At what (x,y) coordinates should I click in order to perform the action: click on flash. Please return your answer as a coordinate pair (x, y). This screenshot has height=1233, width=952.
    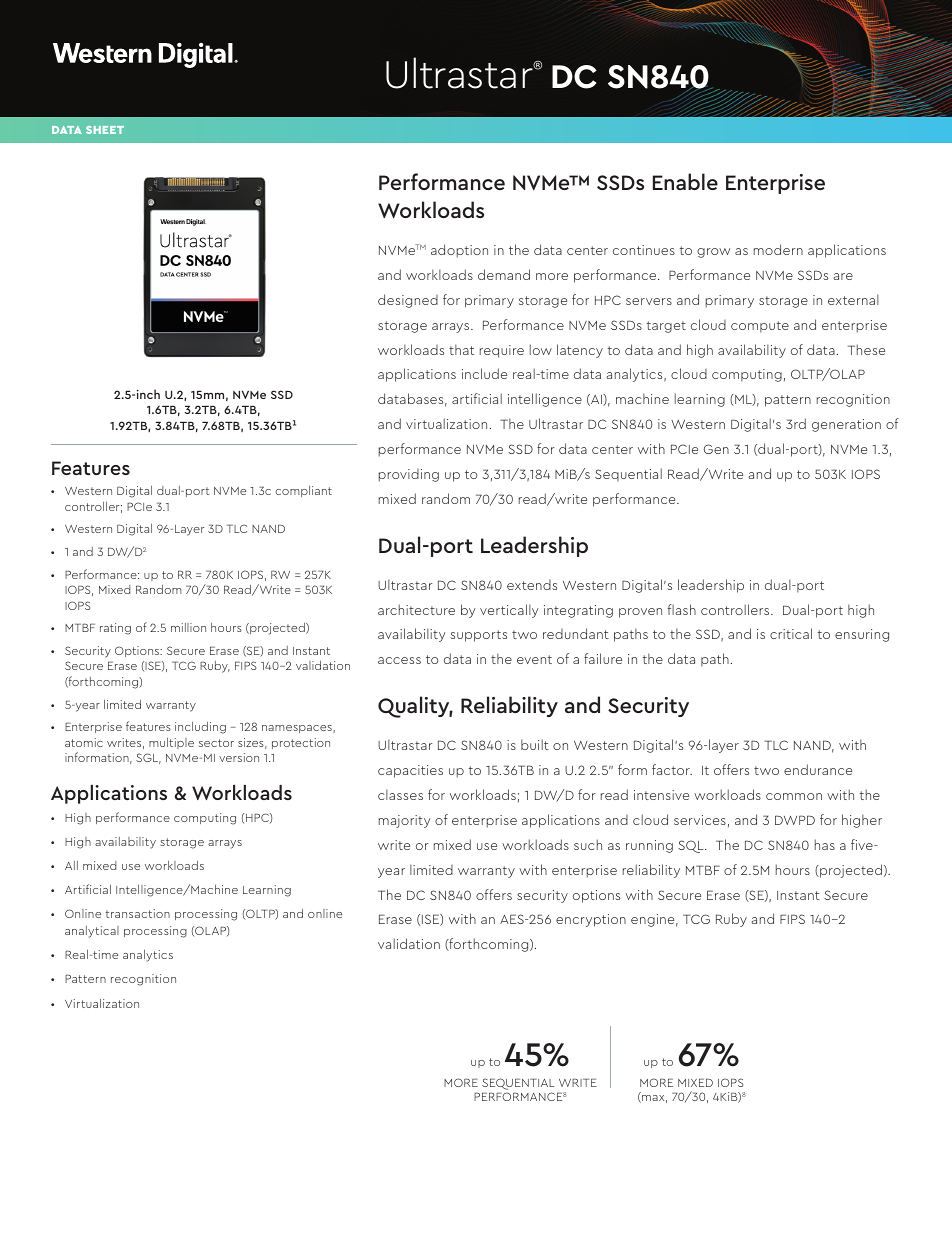
    Looking at the image, I should click on (682, 609).
